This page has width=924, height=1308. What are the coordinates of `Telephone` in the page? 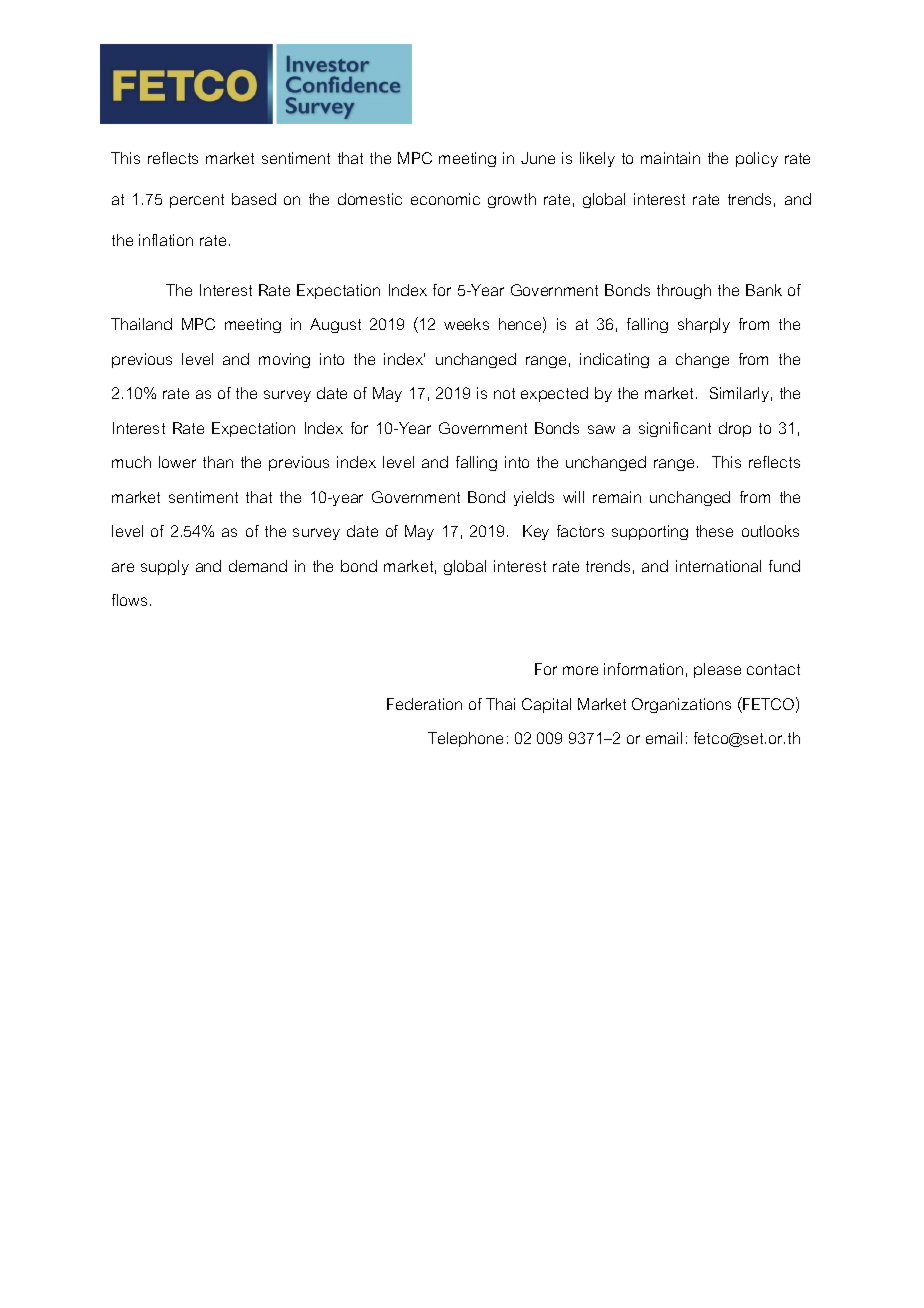 It's located at (465, 739).
